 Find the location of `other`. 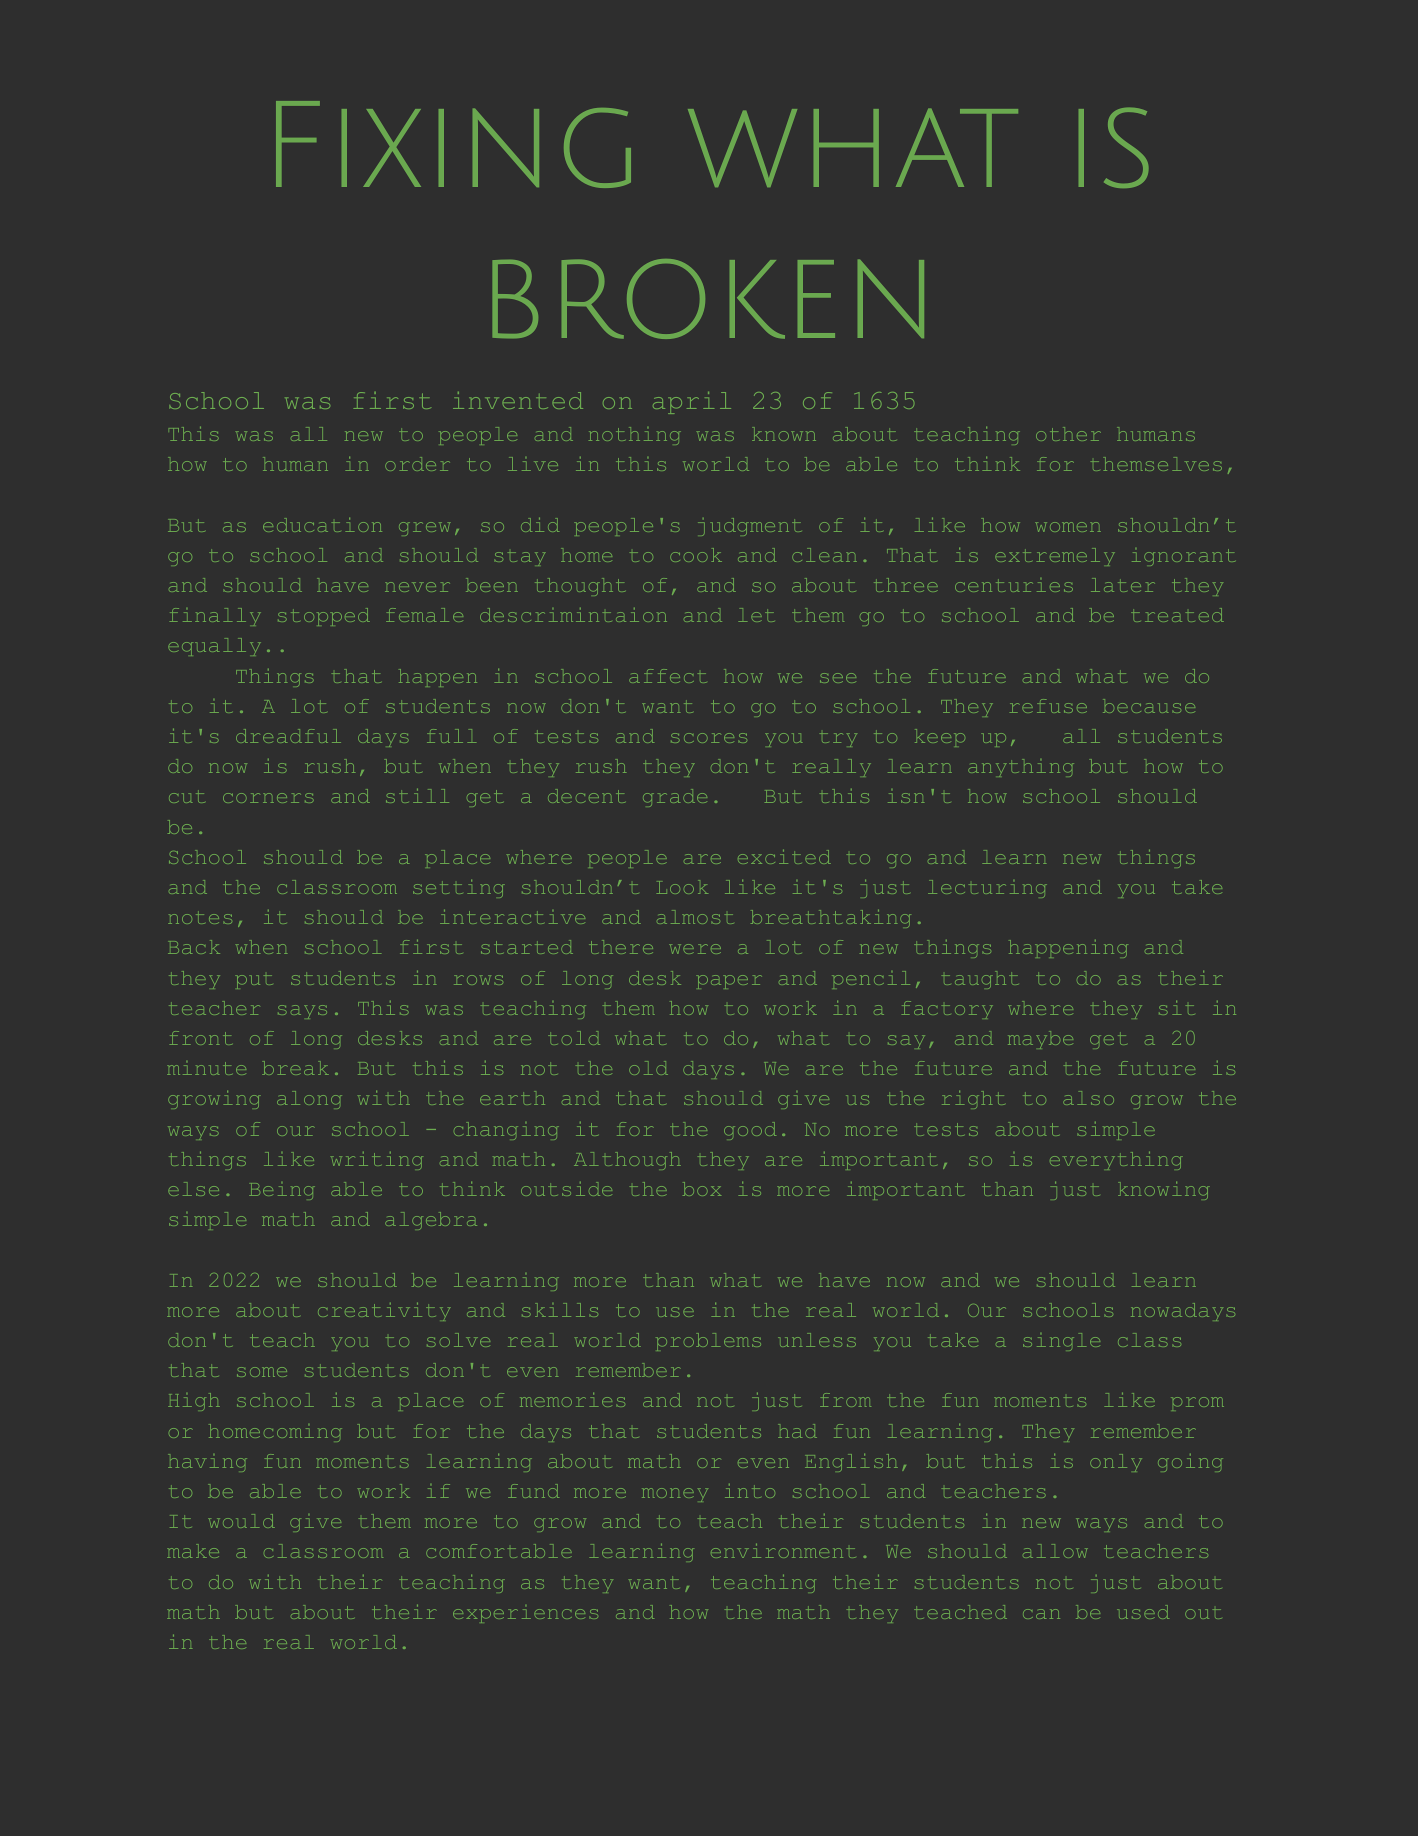

other is located at coordinates (1068, 434).
